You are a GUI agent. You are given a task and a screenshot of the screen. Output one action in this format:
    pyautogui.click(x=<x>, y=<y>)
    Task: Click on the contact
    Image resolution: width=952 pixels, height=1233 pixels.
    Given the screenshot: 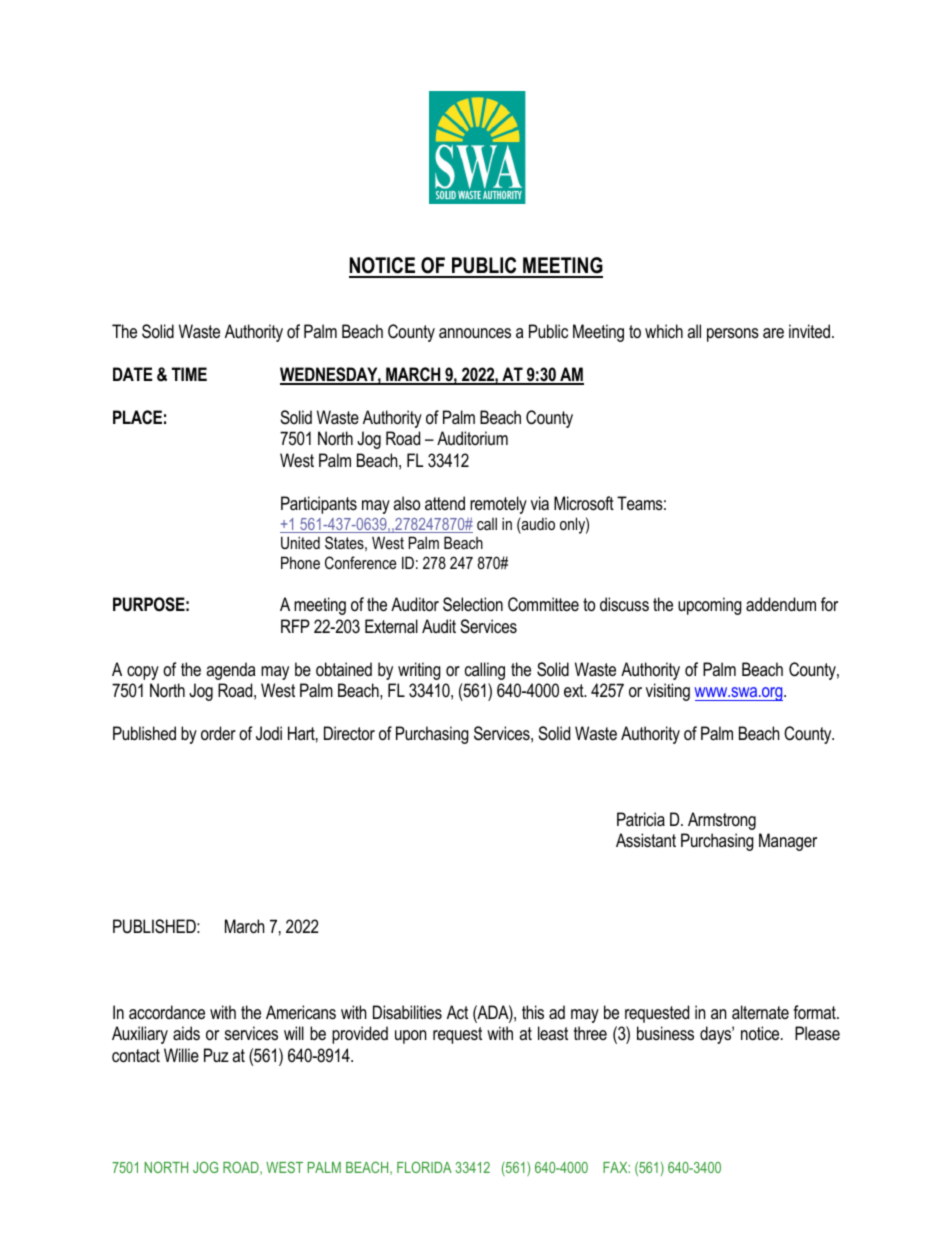 What is the action you would take?
    pyautogui.click(x=136, y=1056)
